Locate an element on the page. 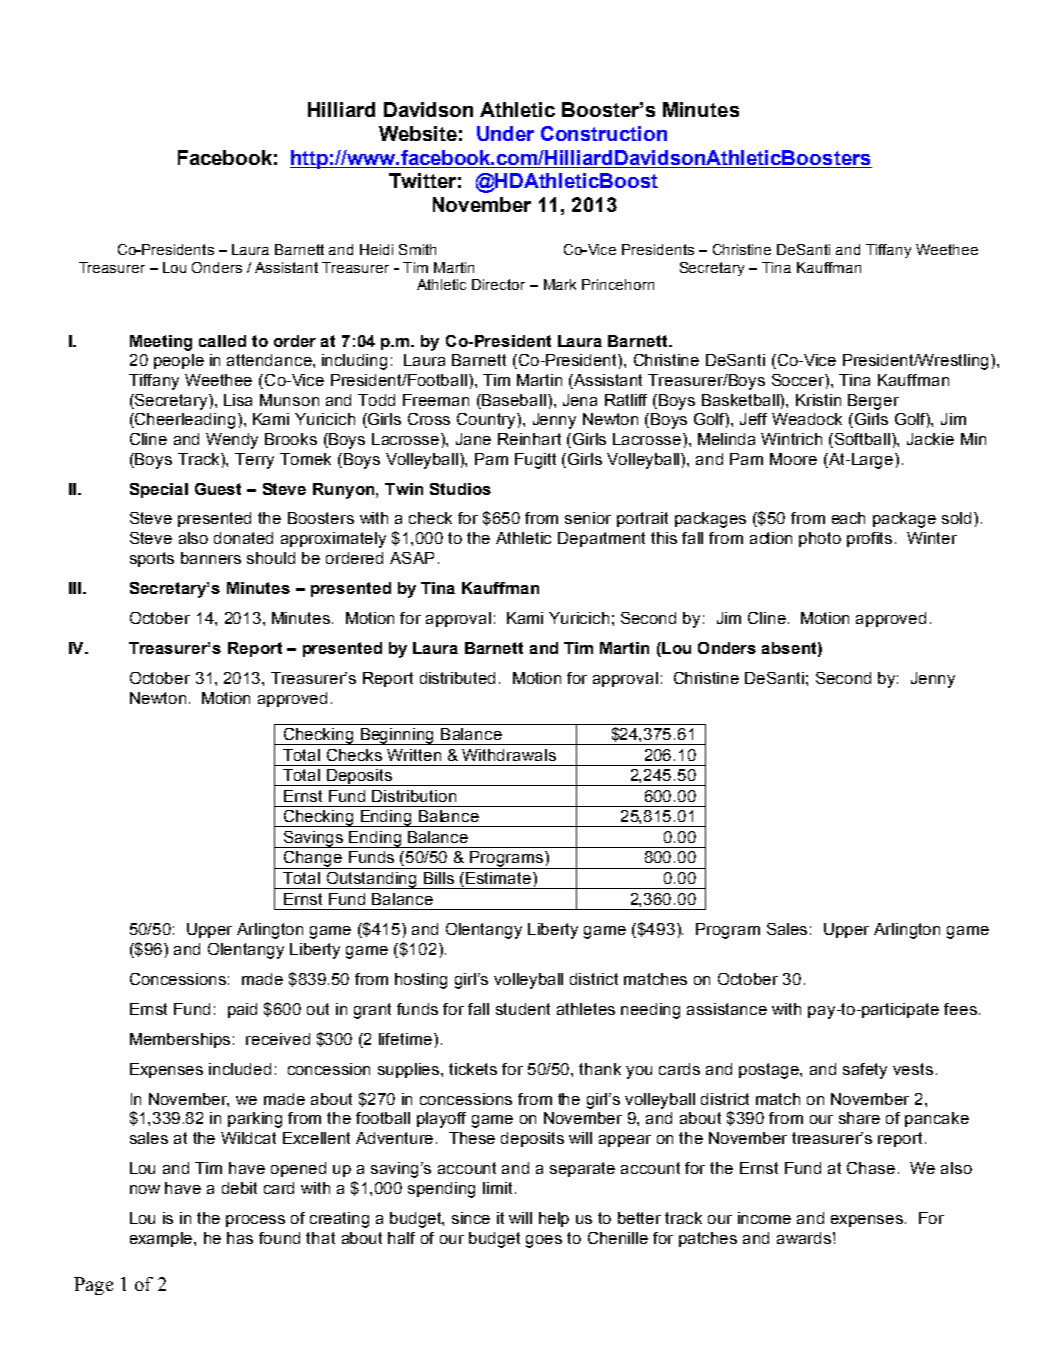 Image resolution: width=1048 pixels, height=1356 pixels. fees is located at coordinates (960, 1009).
